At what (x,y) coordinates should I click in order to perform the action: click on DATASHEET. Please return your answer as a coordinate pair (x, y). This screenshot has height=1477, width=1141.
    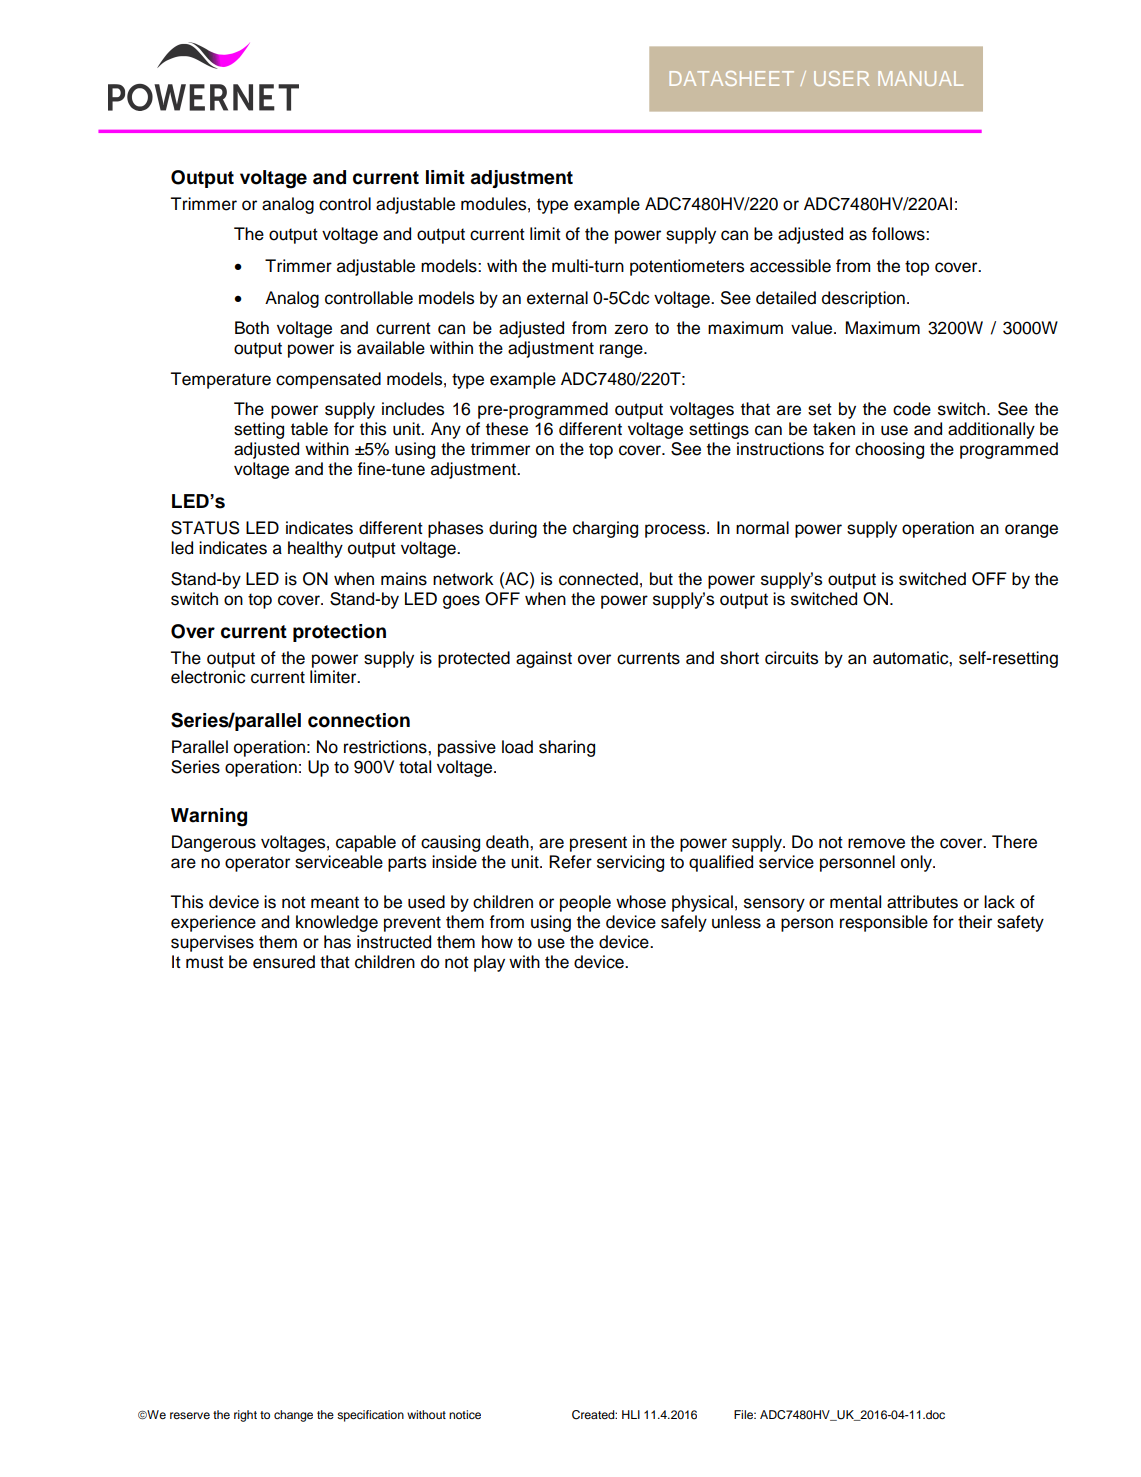
    Looking at the image, I should click on (732, 78).
